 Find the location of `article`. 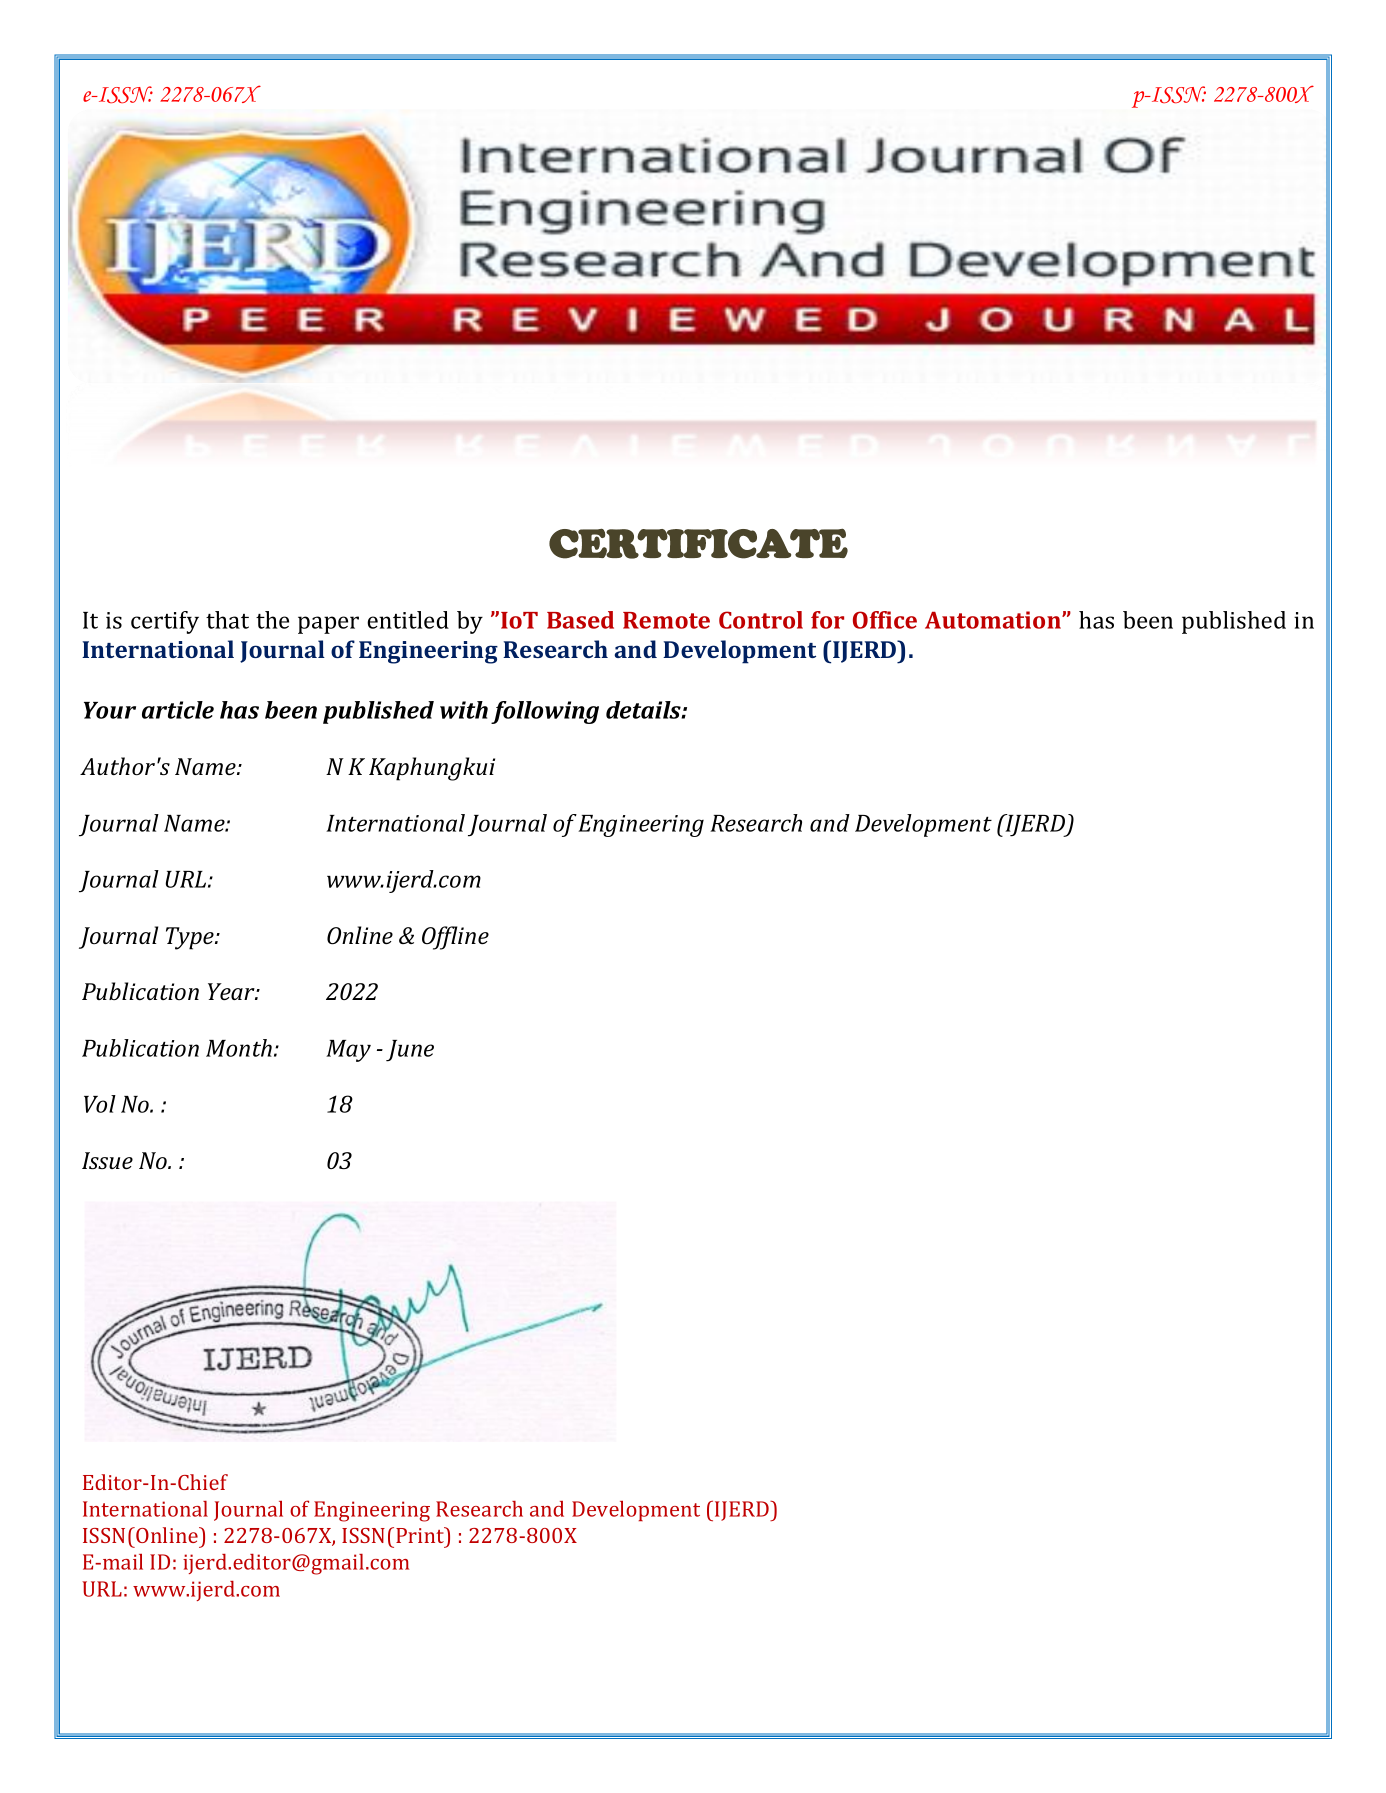

article is located at coordinates (178, 710).
